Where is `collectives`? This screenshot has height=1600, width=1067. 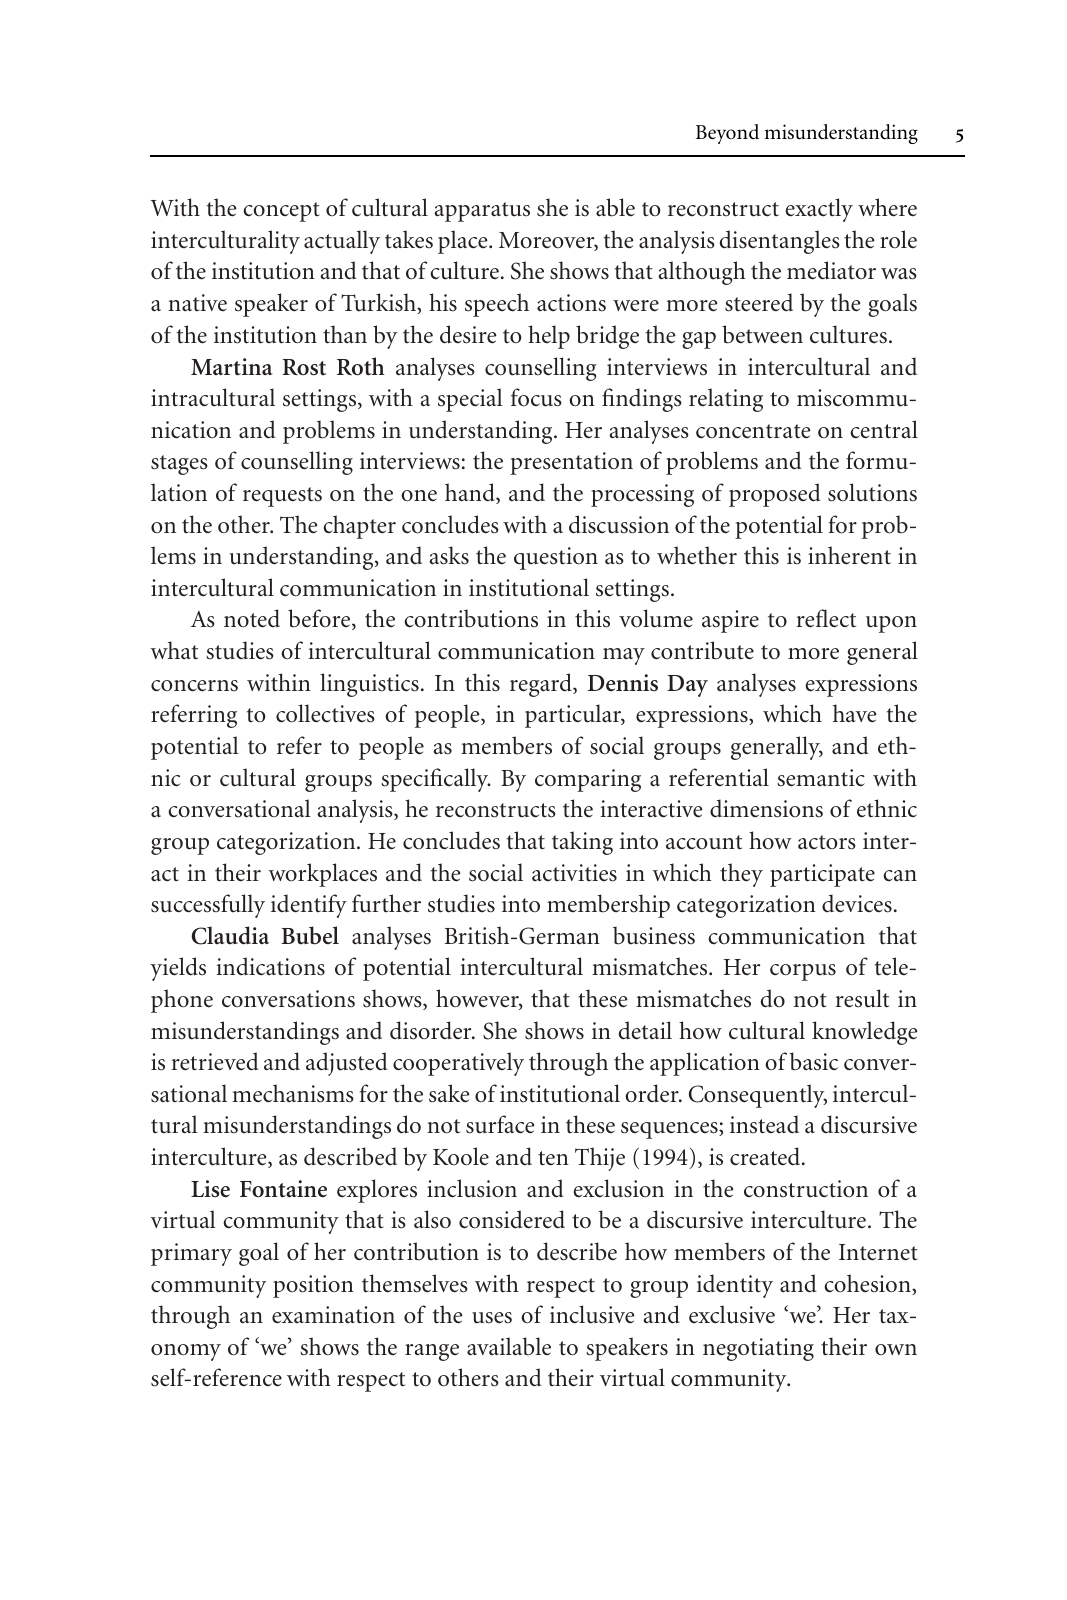
collectives is located at coordinates (325, 713).
